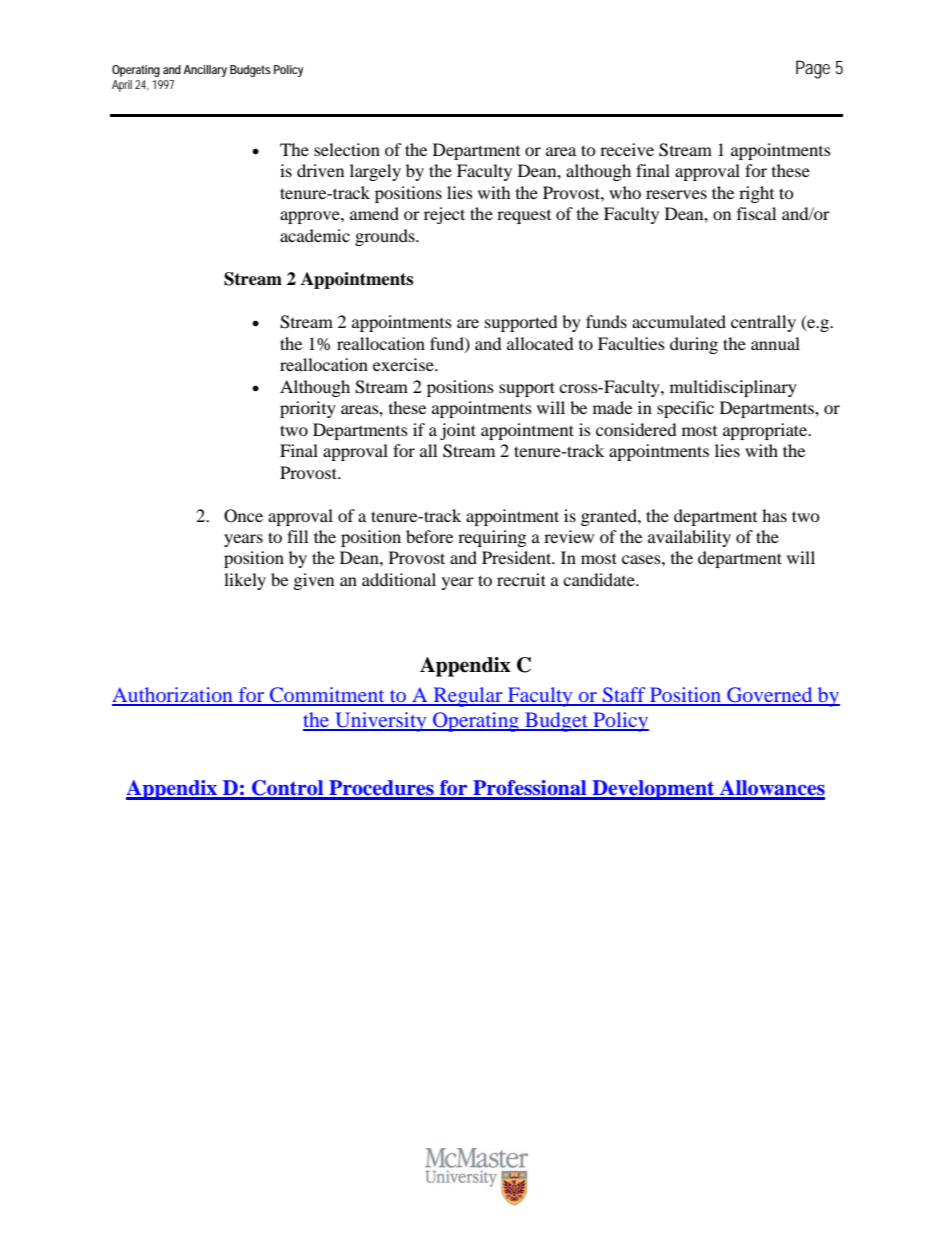 This screenshot has height=1233, width=952. What do you see at coordinates (458, 431) in the screenshot?
I see `joint` at bounding box center [458, 431].
